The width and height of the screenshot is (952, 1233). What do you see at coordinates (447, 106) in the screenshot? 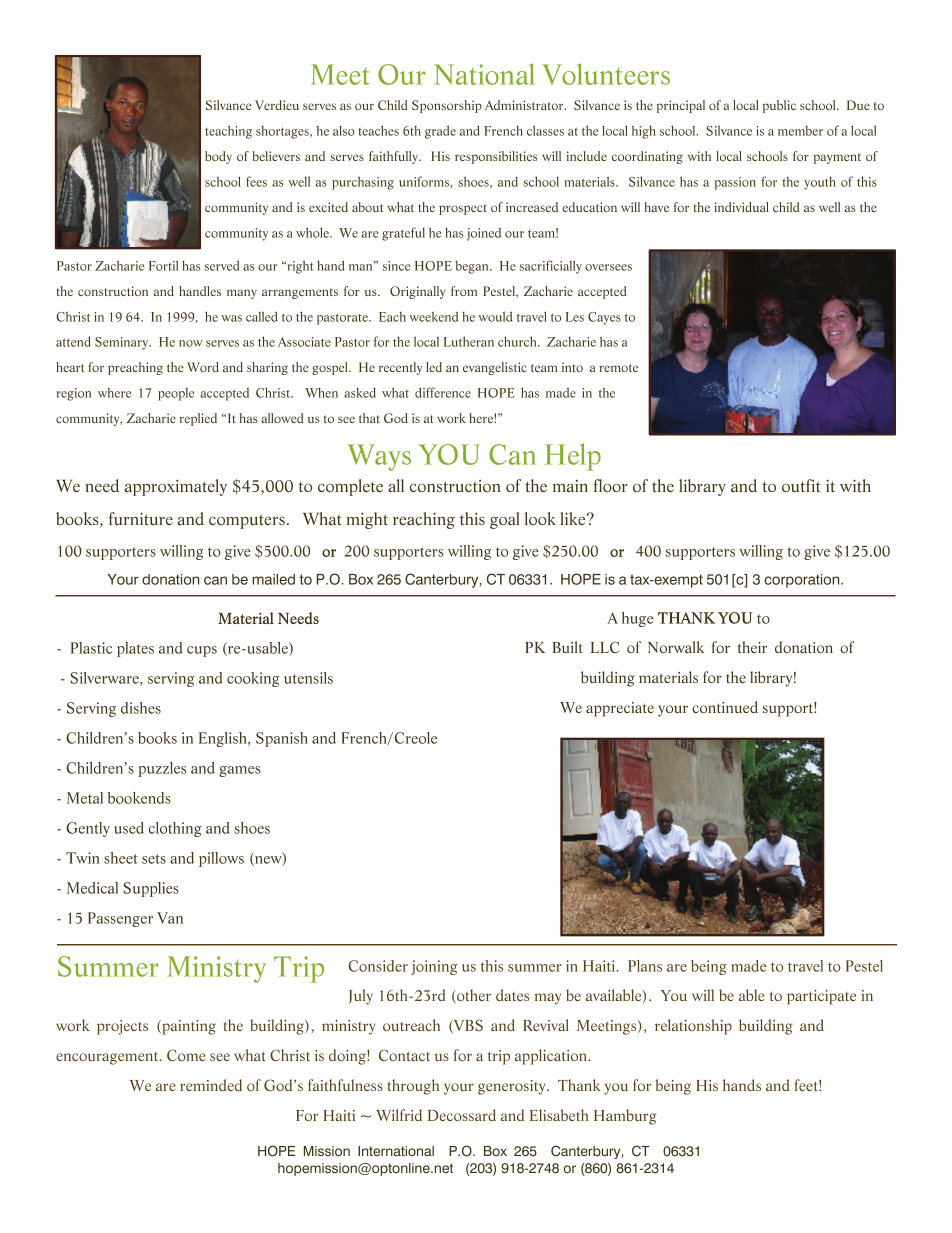
I see `Sponsorship` at bounding box center [447, 106].
